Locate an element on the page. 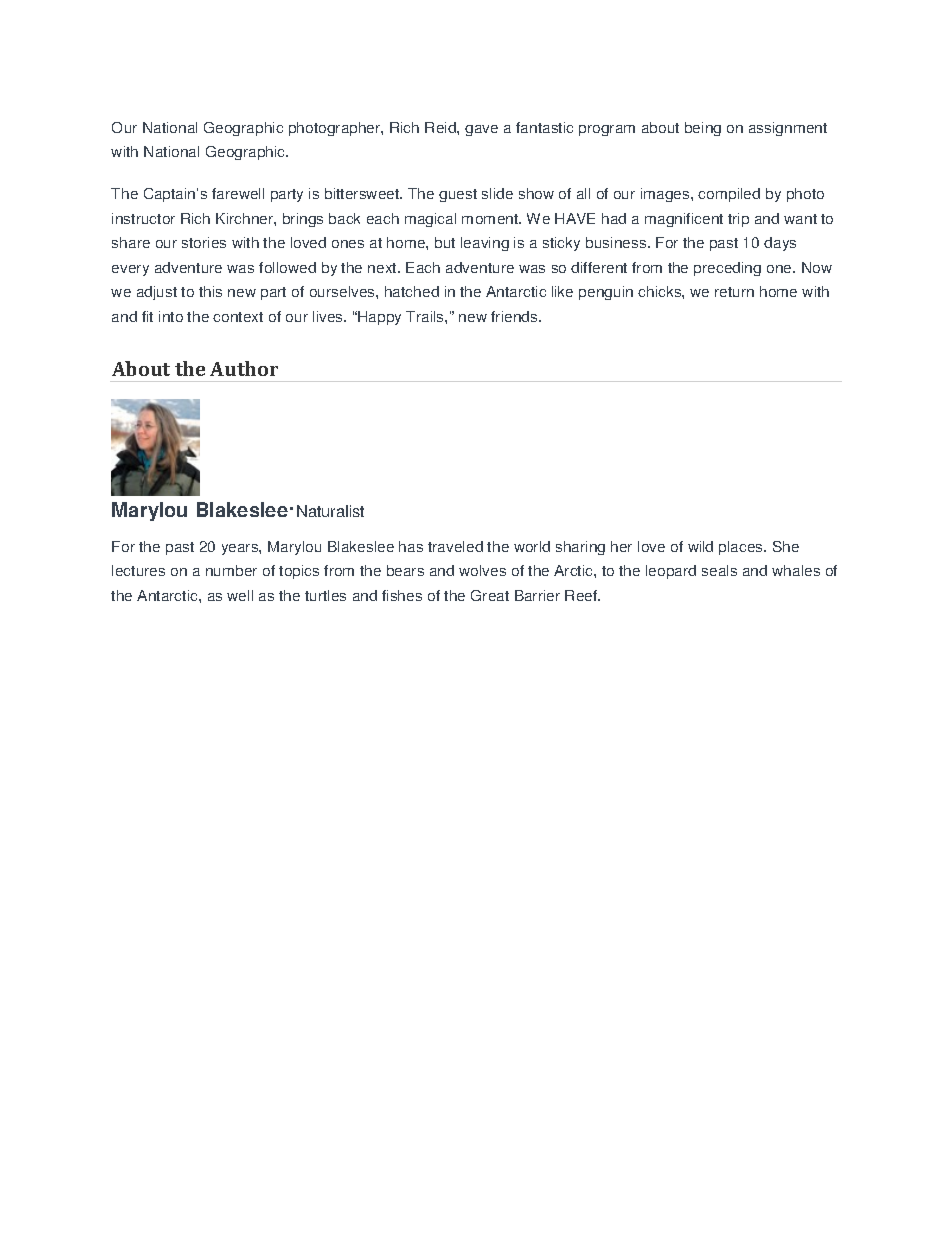 The image size is (952, 1233). return is located at coordinates (734, 292).
